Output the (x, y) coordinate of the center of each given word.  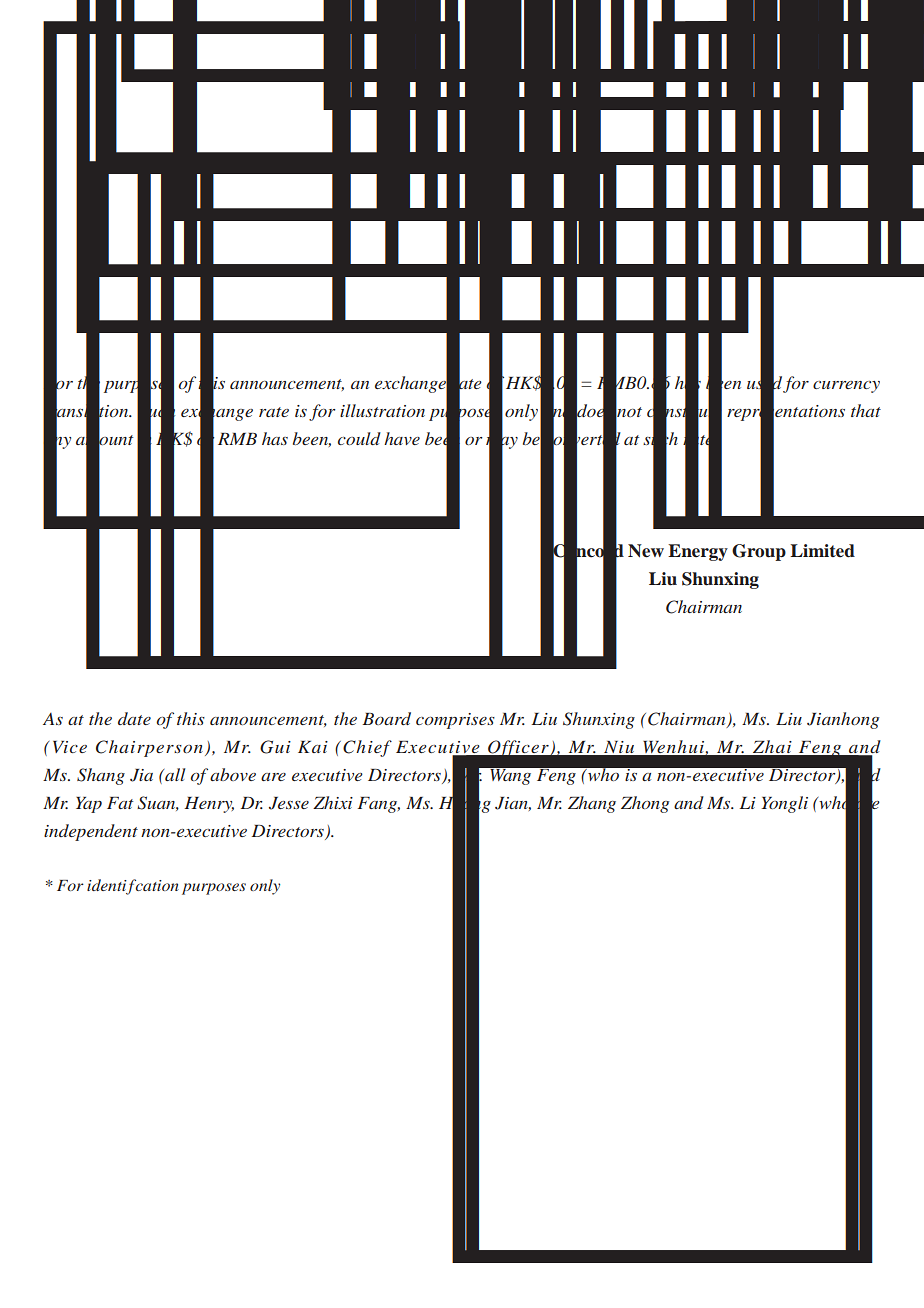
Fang (378, 805)
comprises (455, 721)
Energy (698, 552)
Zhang (592, 804)
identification (133, 887)
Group (759, 552)
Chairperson (149, 748)
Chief (367, 748)
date (134, 718)
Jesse (289, 803)
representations (786, 412)
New (646, 551)
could (359, 438)
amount (104, 440)
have (402, 438)
